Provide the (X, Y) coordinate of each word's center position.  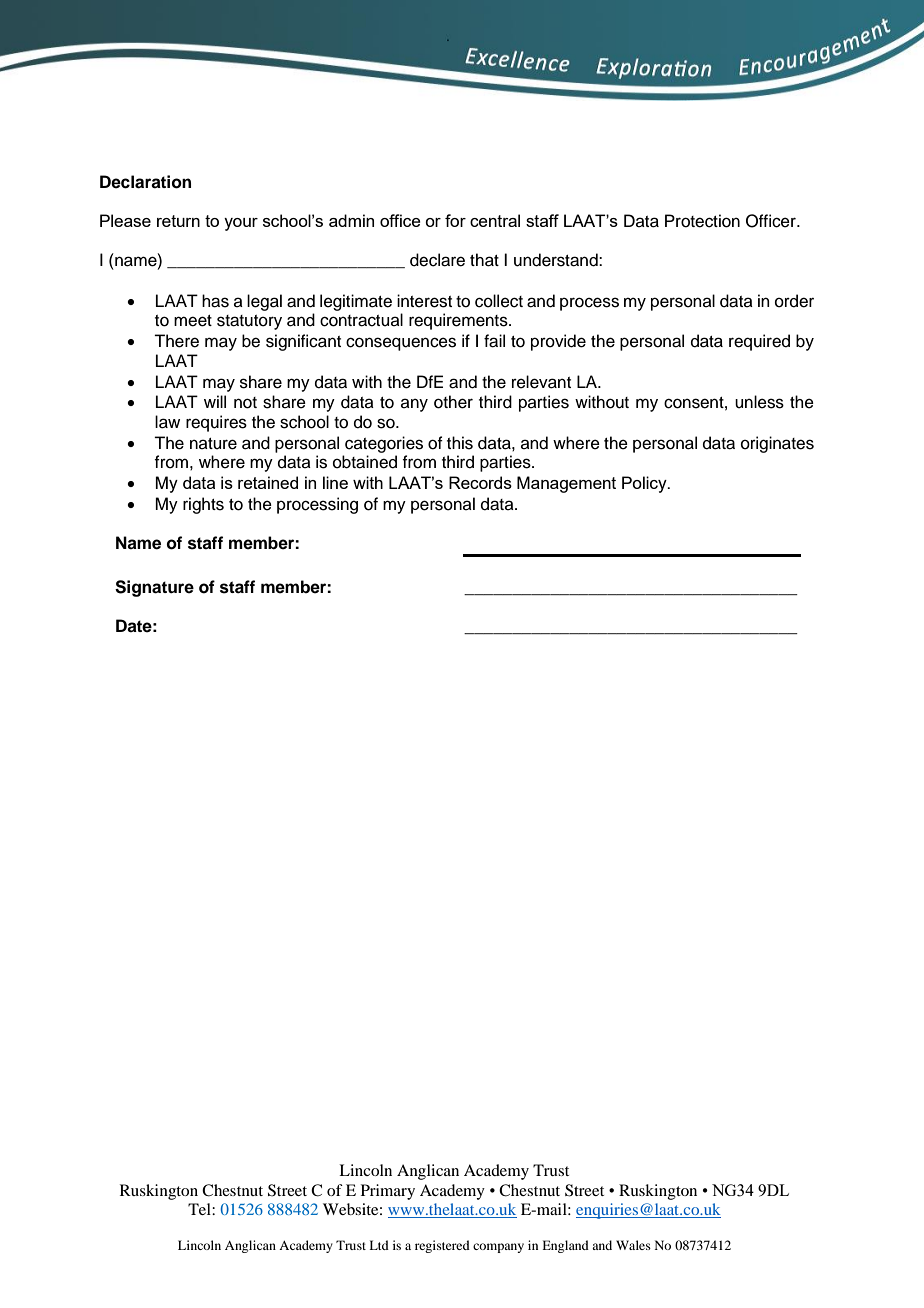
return (178, 221)
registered (442, 1246)
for (455, 220)
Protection (702, 221)
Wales (633, 1245)
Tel (200, 1209)
